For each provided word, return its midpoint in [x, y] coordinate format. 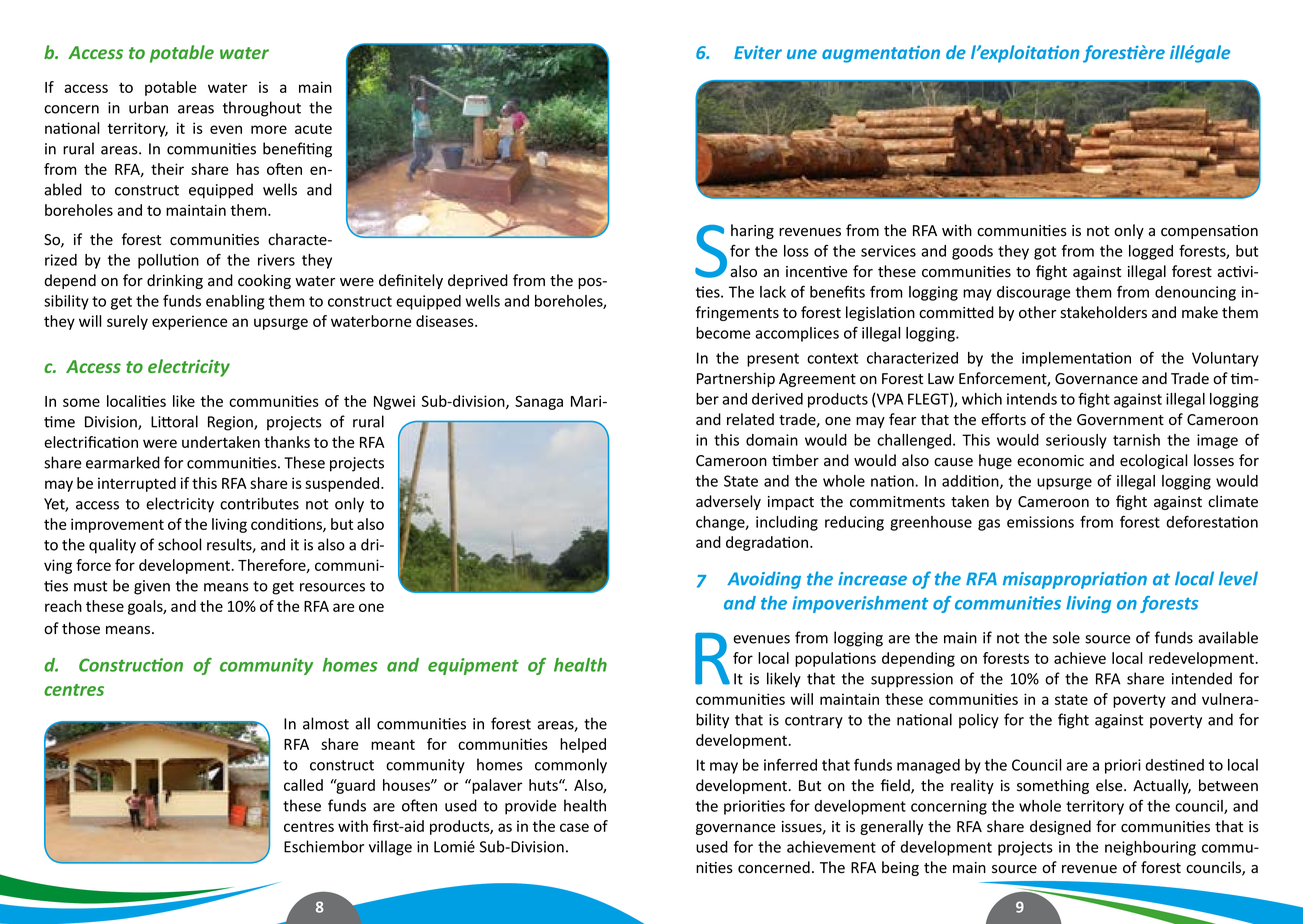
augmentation [881, 54]
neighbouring [1150, 848]
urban [148, 107]
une [802, 54]
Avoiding [764, 580]
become [723, 333]
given [152, 587]
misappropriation [1075, 580]
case [574, 827]
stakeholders [1103, 312]
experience [189, 322]
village [390, 848]
